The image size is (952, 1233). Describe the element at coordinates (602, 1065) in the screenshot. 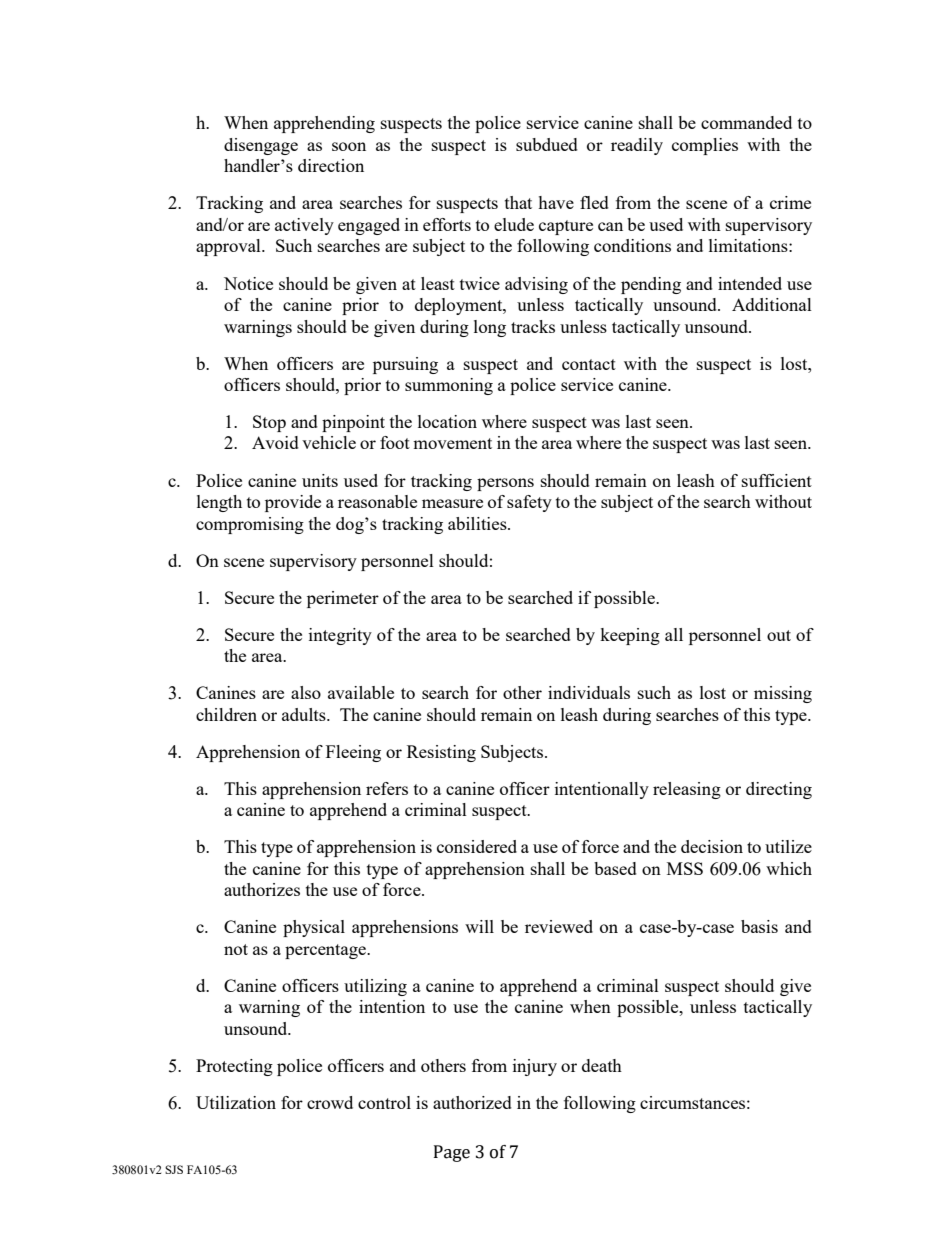

I see `death` at that location.
